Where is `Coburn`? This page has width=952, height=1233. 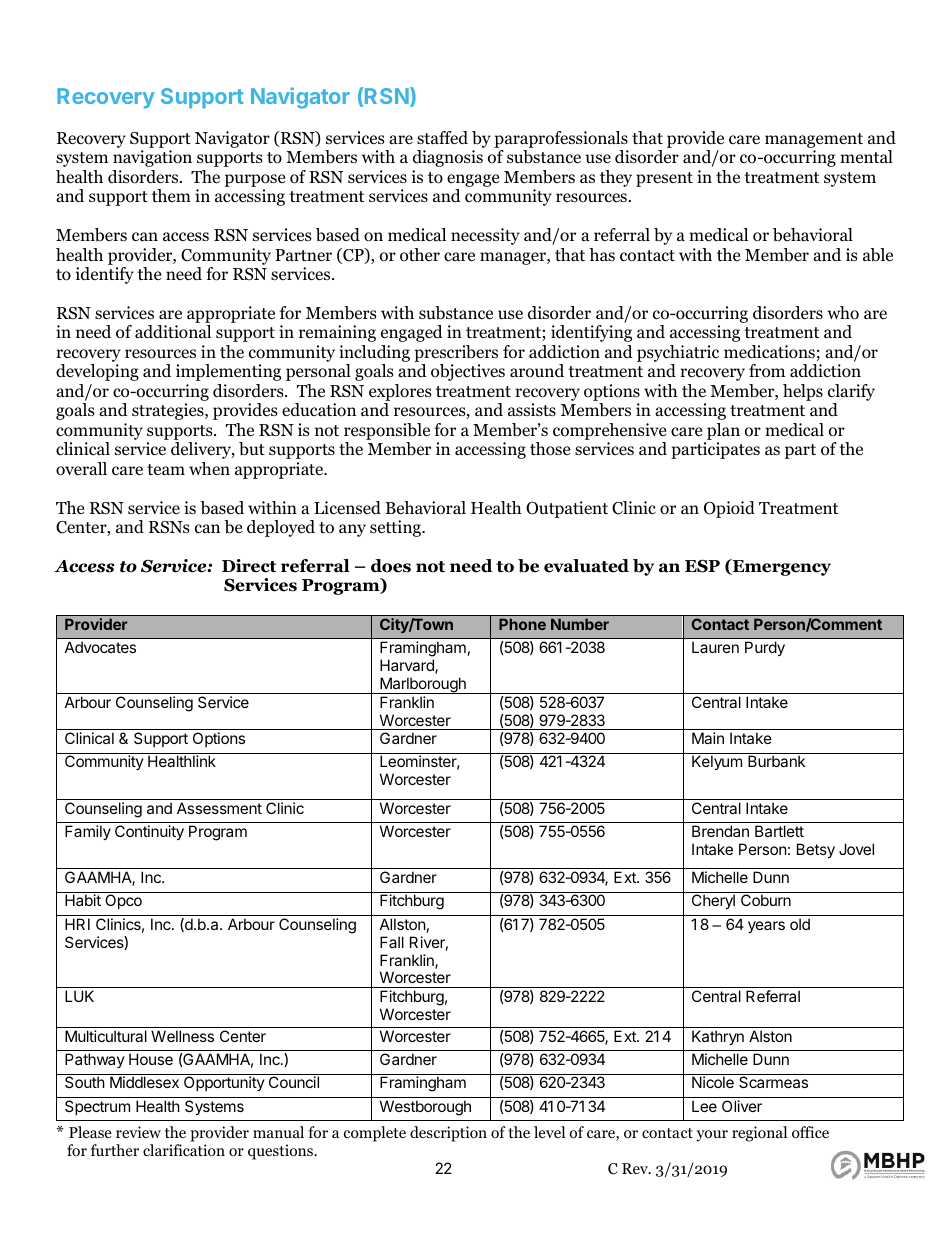
Coburn is located at coordinates (766, 900).
